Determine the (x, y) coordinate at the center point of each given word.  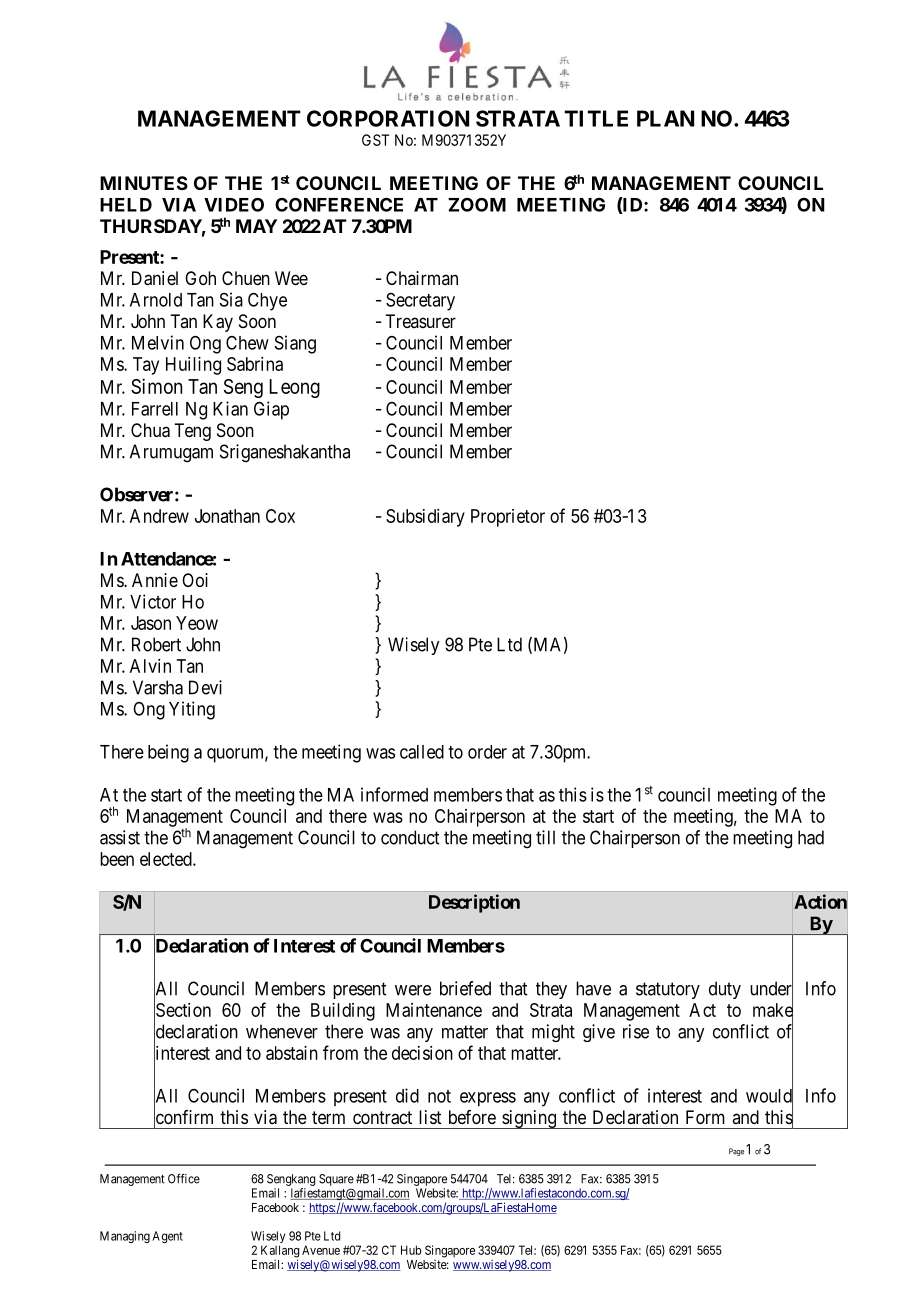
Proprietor (508, 518)
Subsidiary (425, 518)
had (811, 837)
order (487, 752)
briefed (465, 988)
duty (725, 990)
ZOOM (477, 204)
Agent (167, 1237)
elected (167, 859)
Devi (205, 687)
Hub (411, 1250)
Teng (192, 432)
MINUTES (144, 183)
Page (736, 1152)
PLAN (665, 118)
